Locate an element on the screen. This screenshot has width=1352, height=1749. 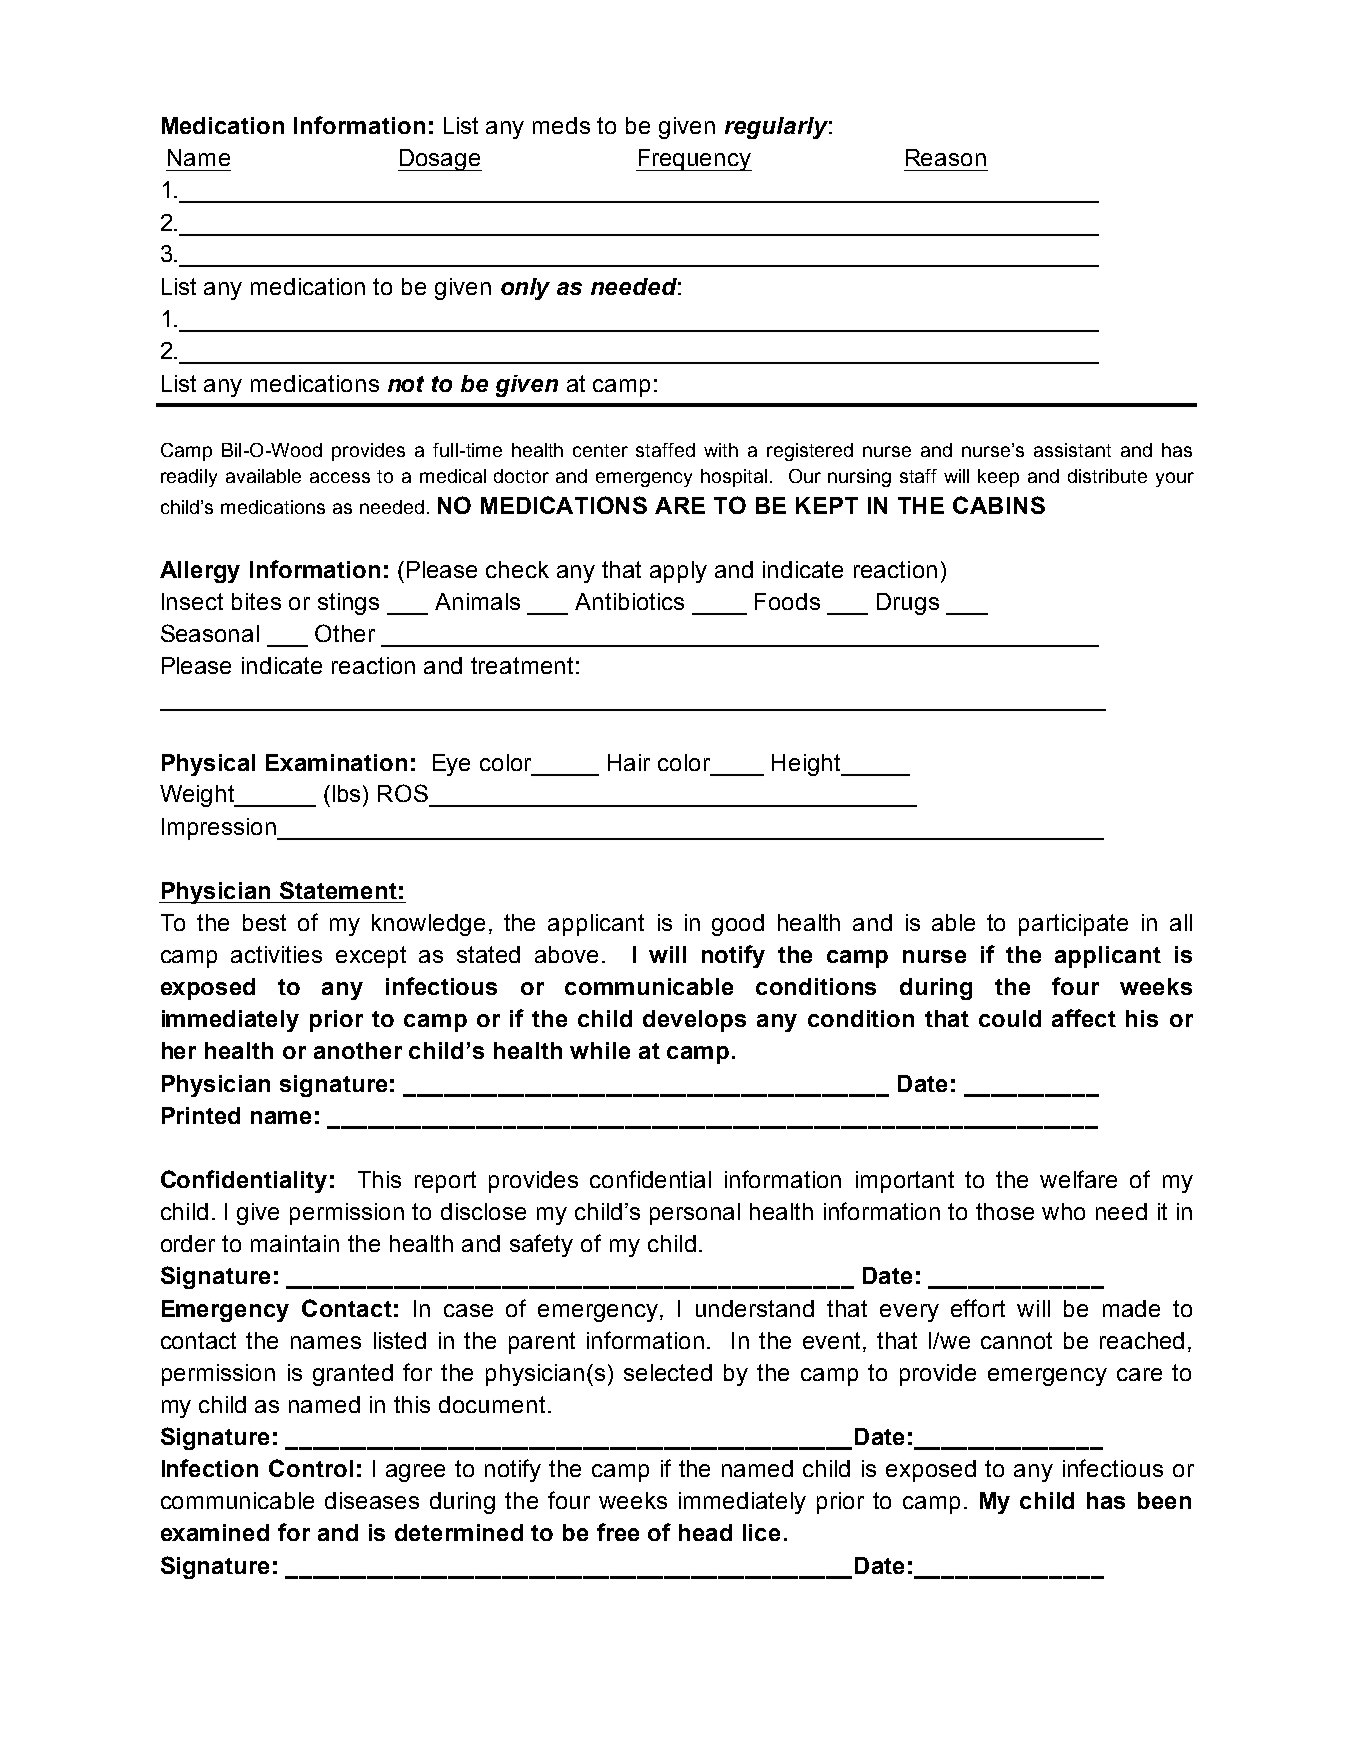
Reason is located at coordinates (946, 157).
